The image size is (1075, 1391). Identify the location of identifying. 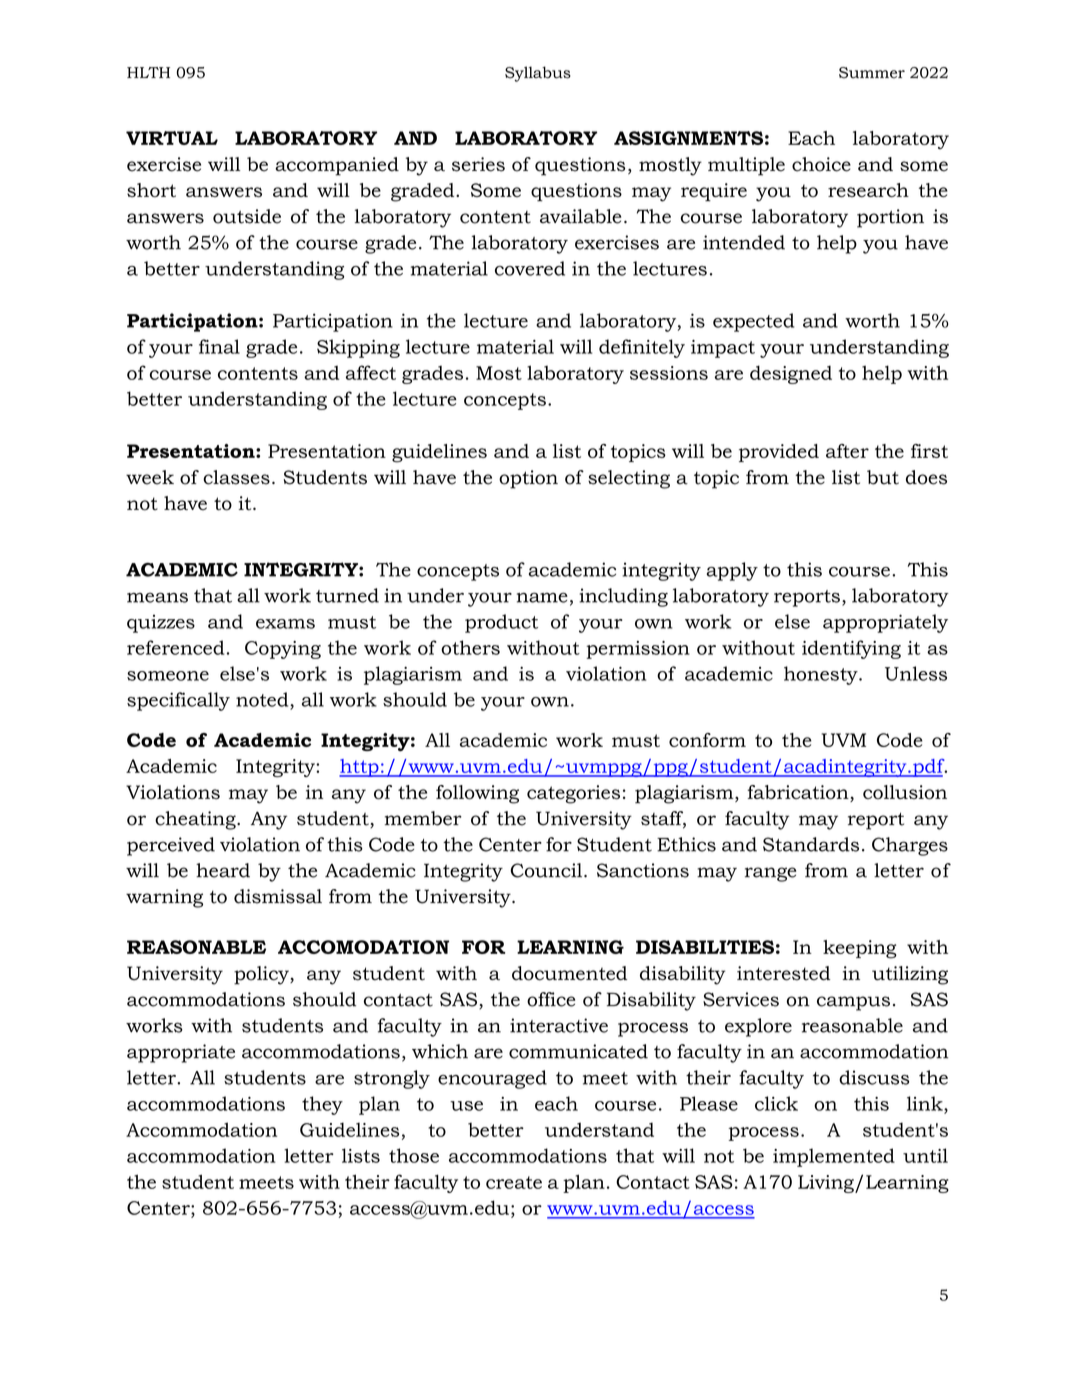
(851, 649).
